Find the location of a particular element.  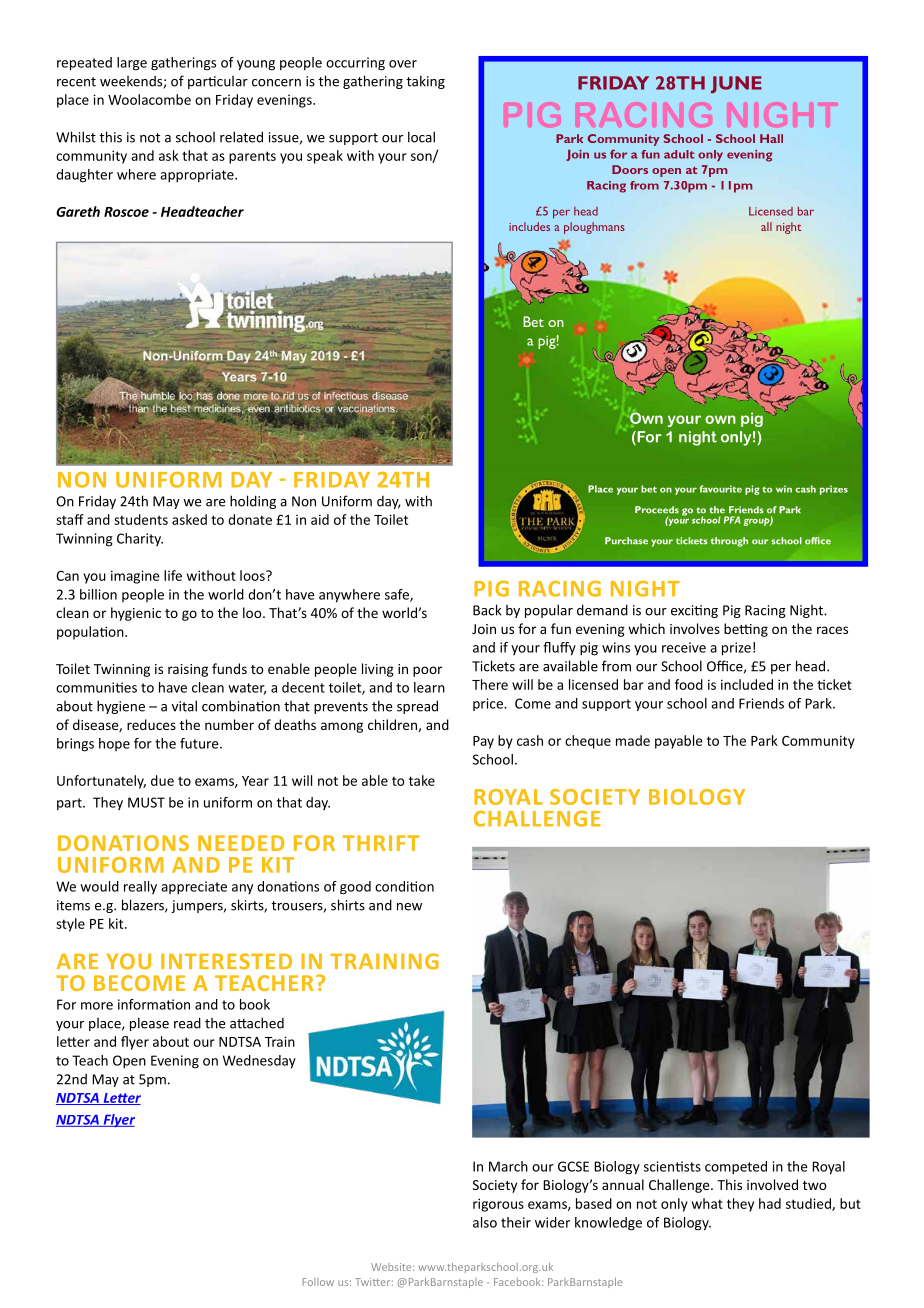

students is located at coordinates (141, 519).
